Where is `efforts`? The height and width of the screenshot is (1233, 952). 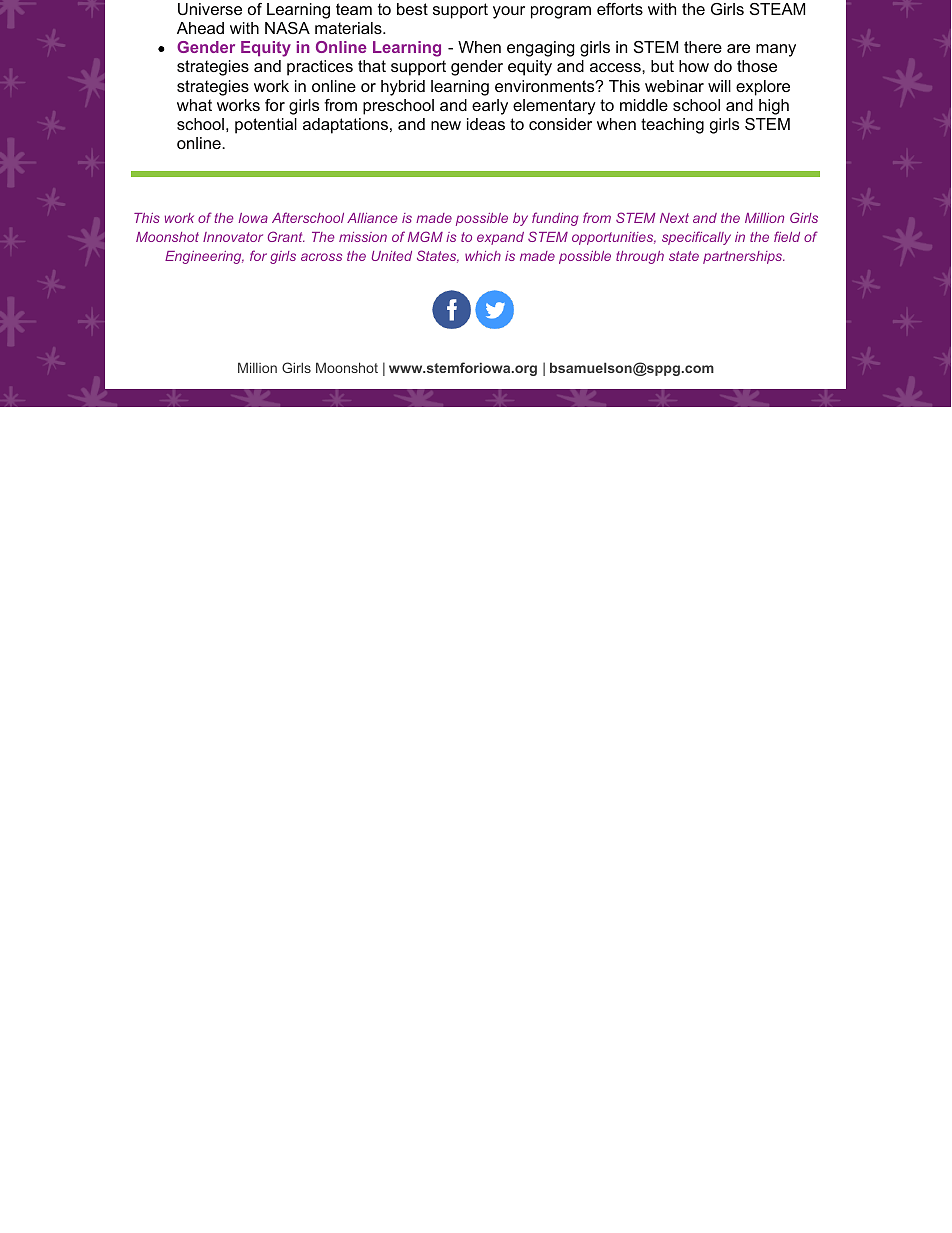
efforts is located at coordinates (620, 9).
